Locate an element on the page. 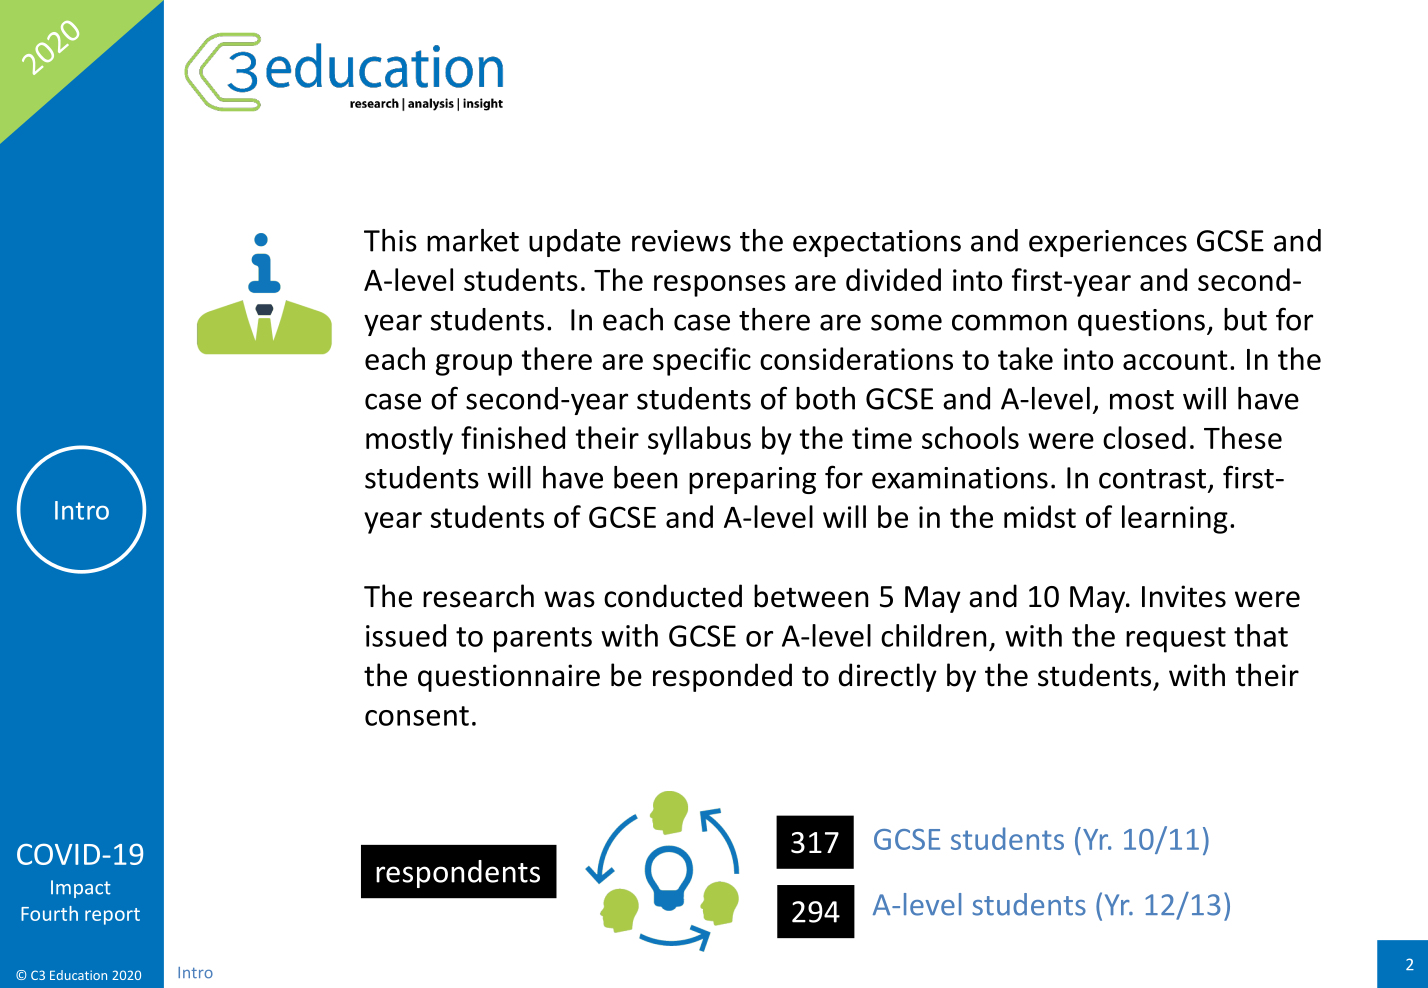  responded is located at coordinates (722, 677).
